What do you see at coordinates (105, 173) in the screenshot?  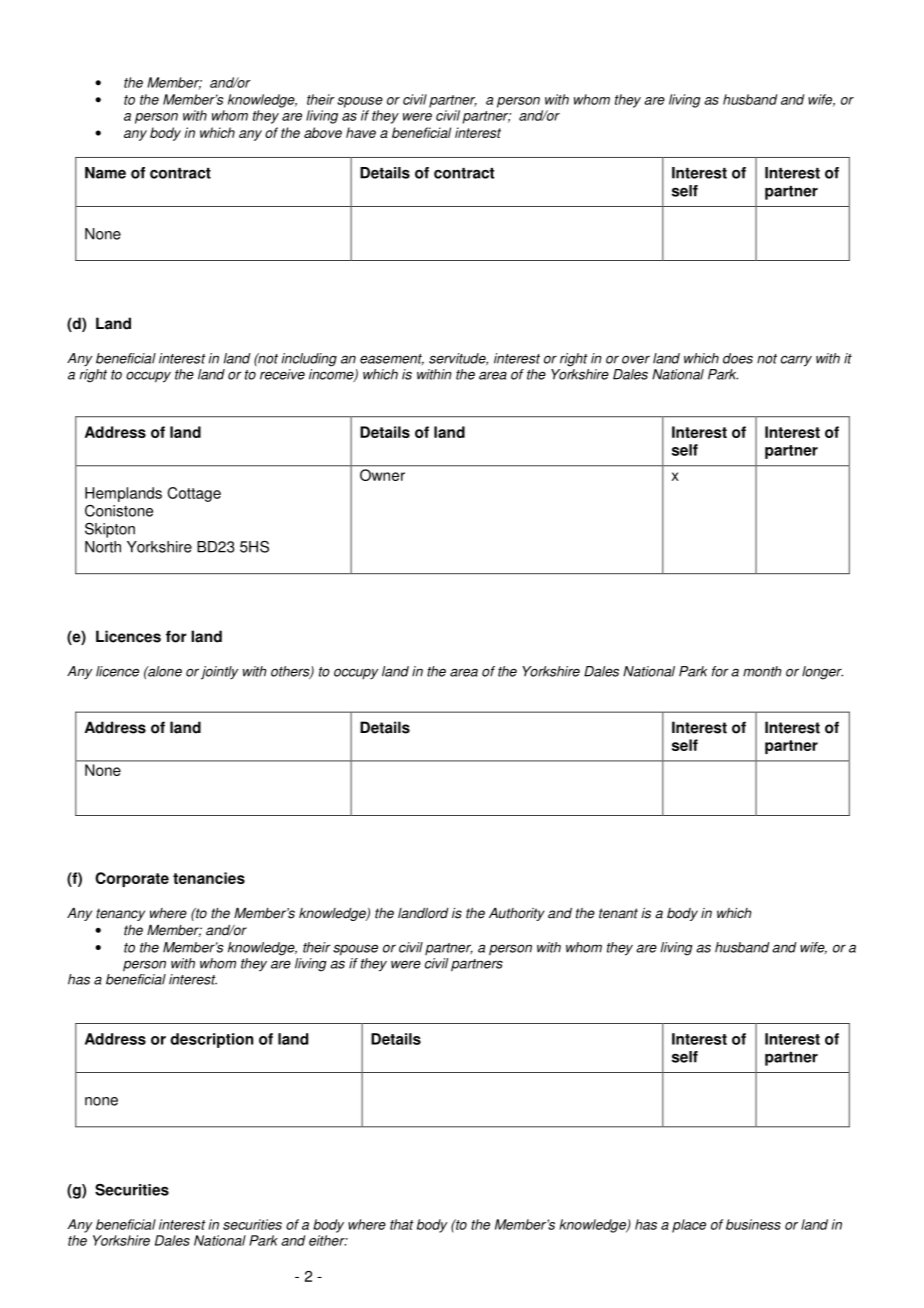 I see `Name` at bounding box center [105, 173].
